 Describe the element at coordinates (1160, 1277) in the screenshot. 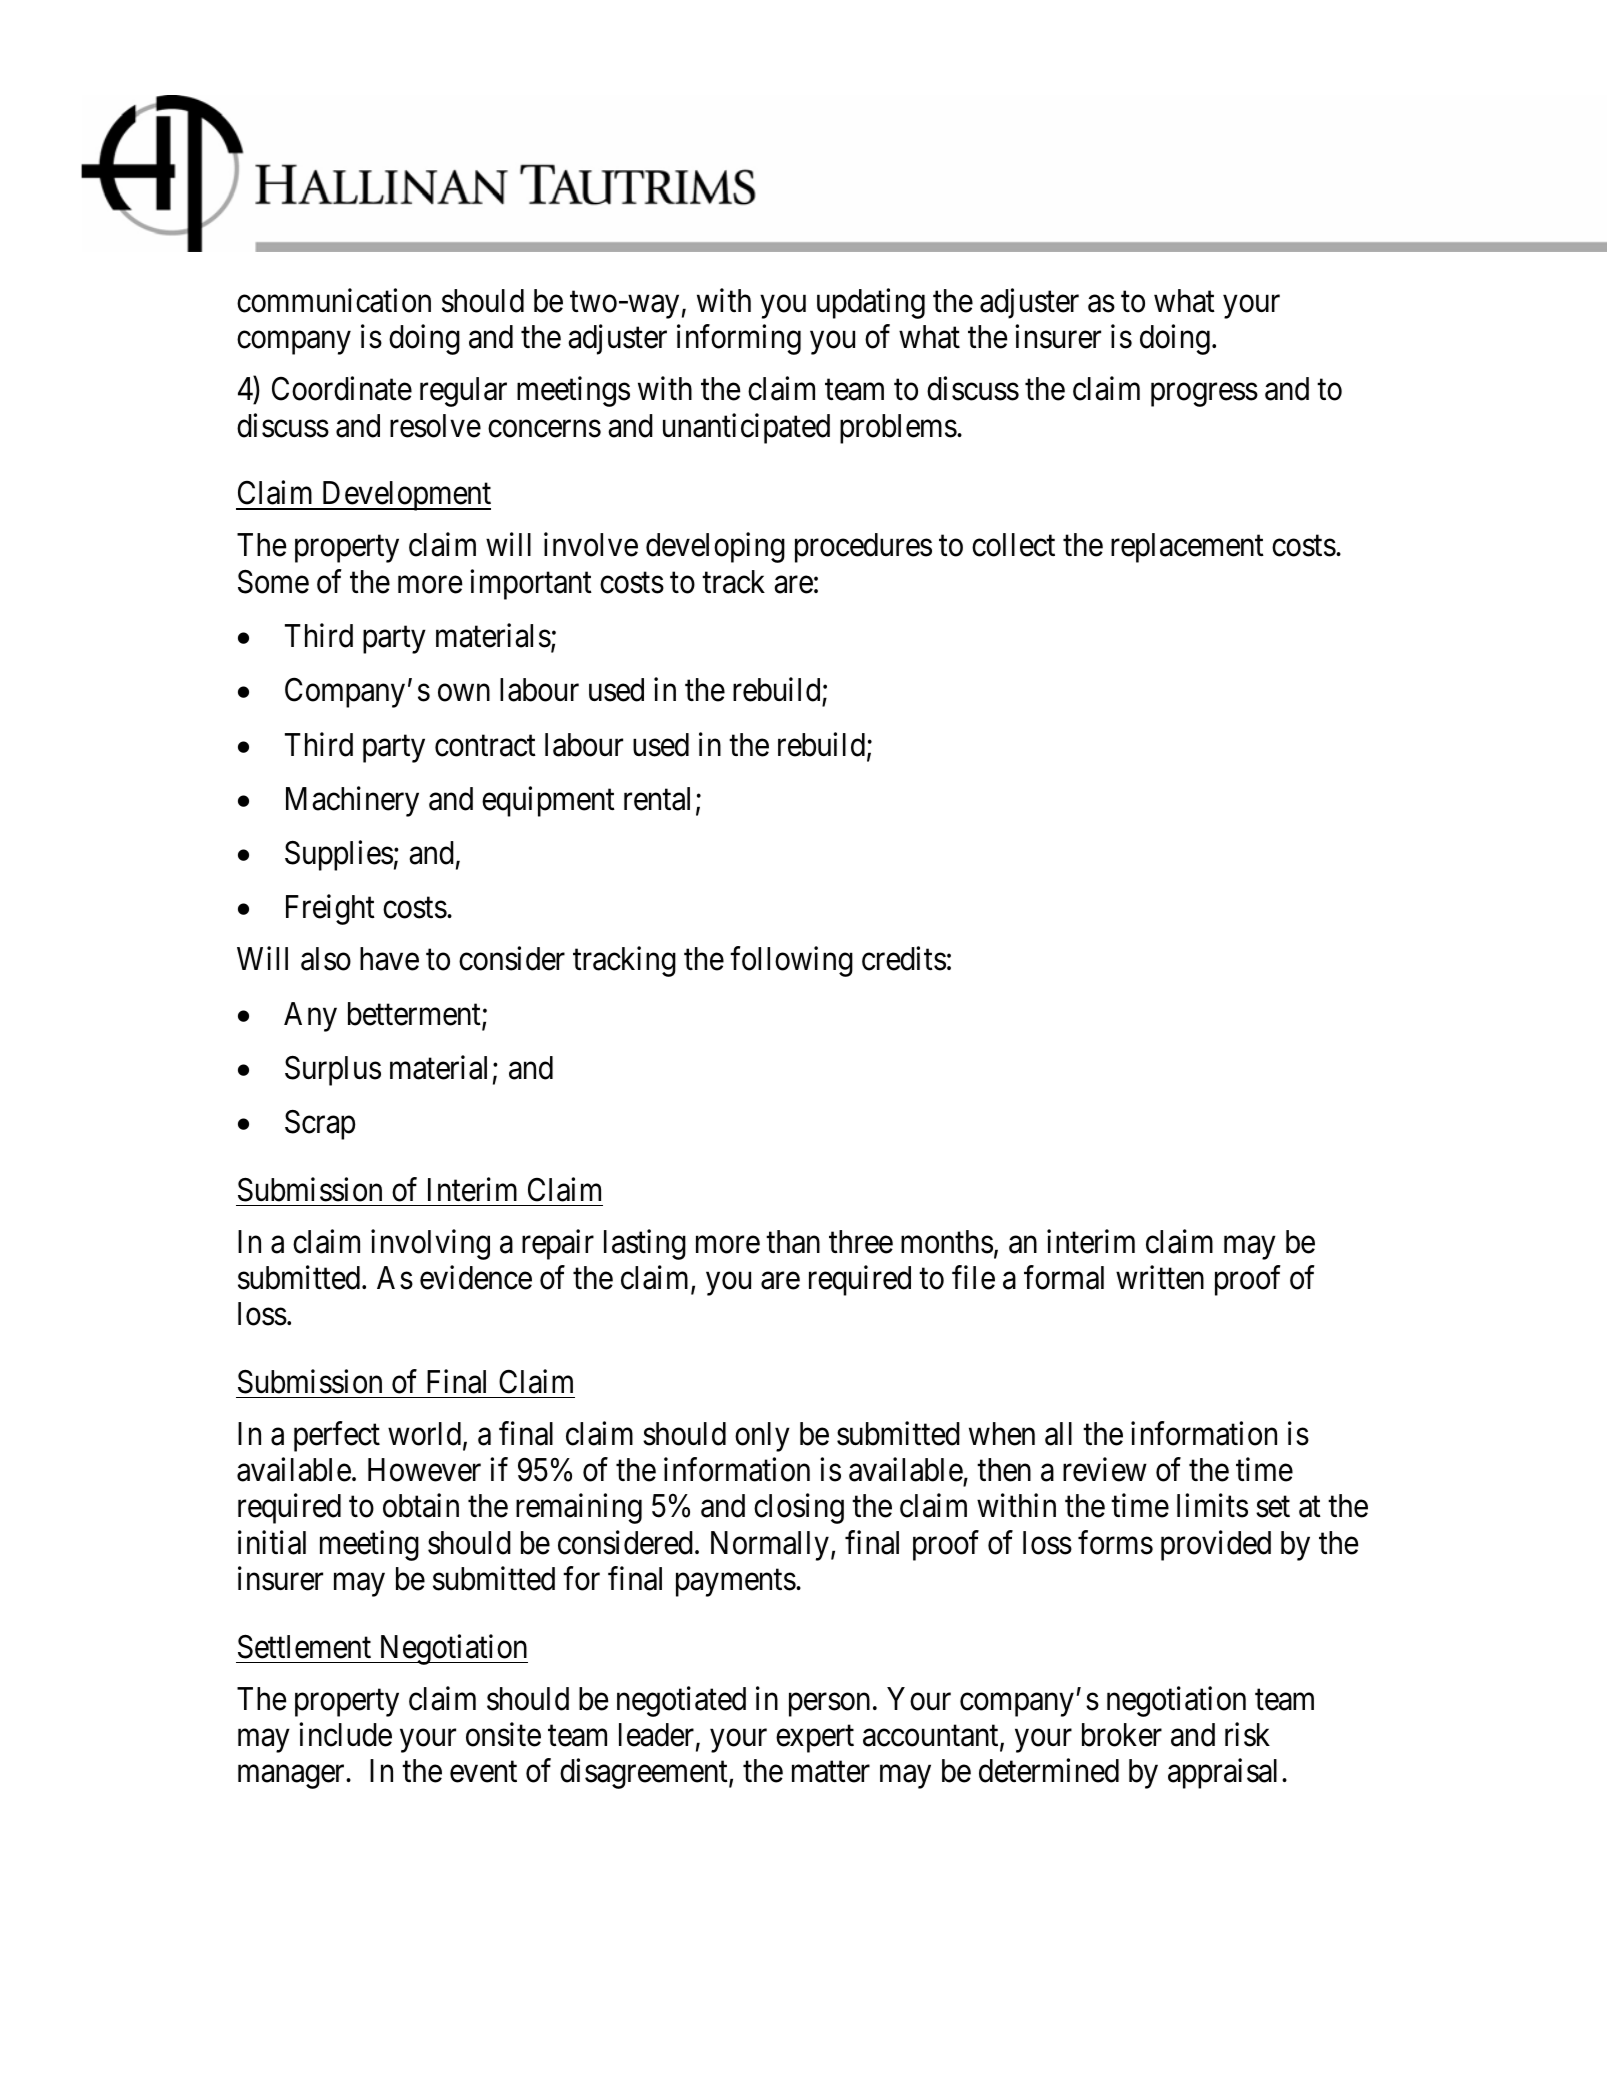

I see `written` at that location.
